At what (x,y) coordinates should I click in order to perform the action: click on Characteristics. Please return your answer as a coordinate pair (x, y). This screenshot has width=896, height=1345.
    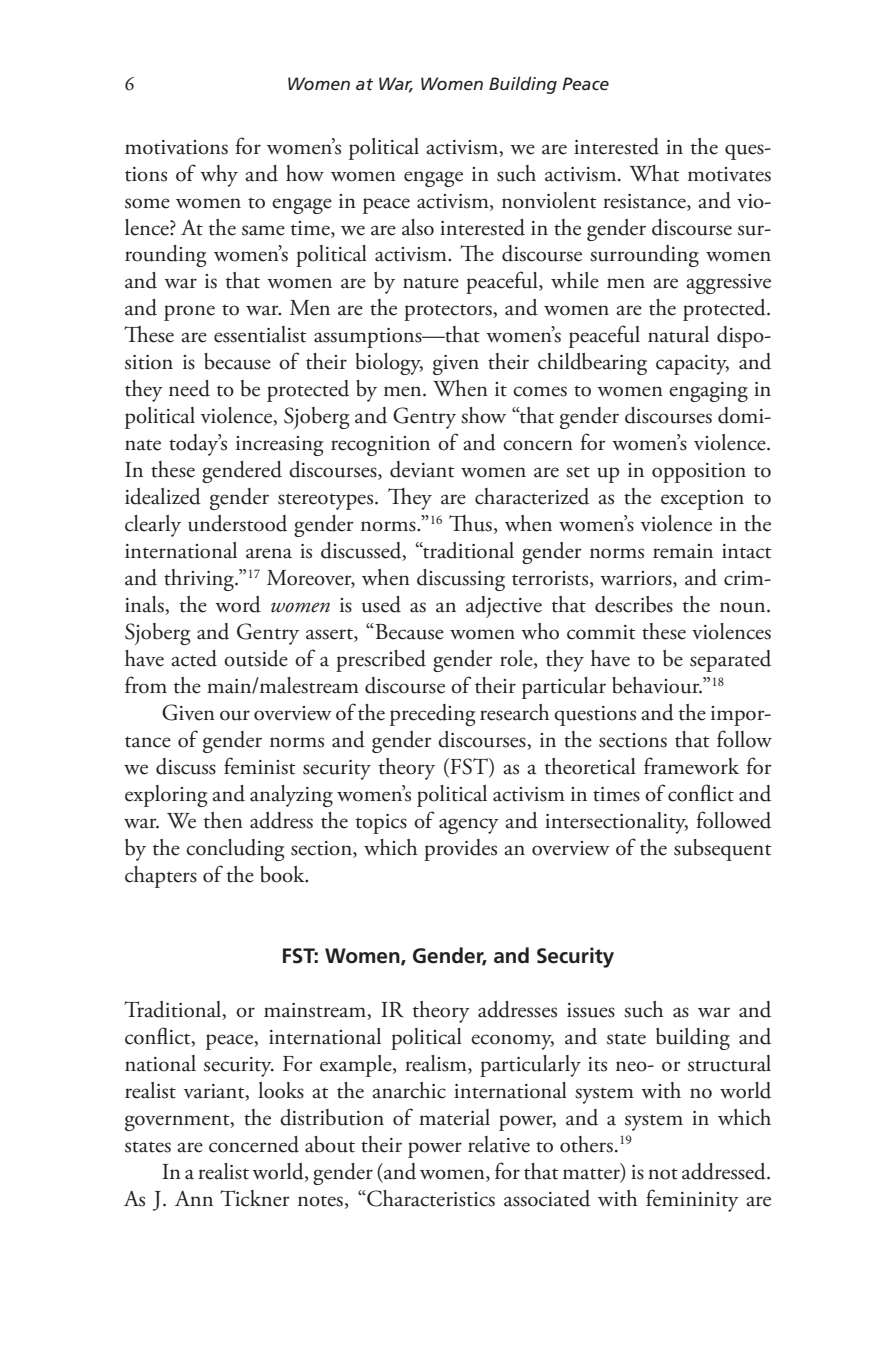
    Looking at the image, I should click on (430, 1198).
